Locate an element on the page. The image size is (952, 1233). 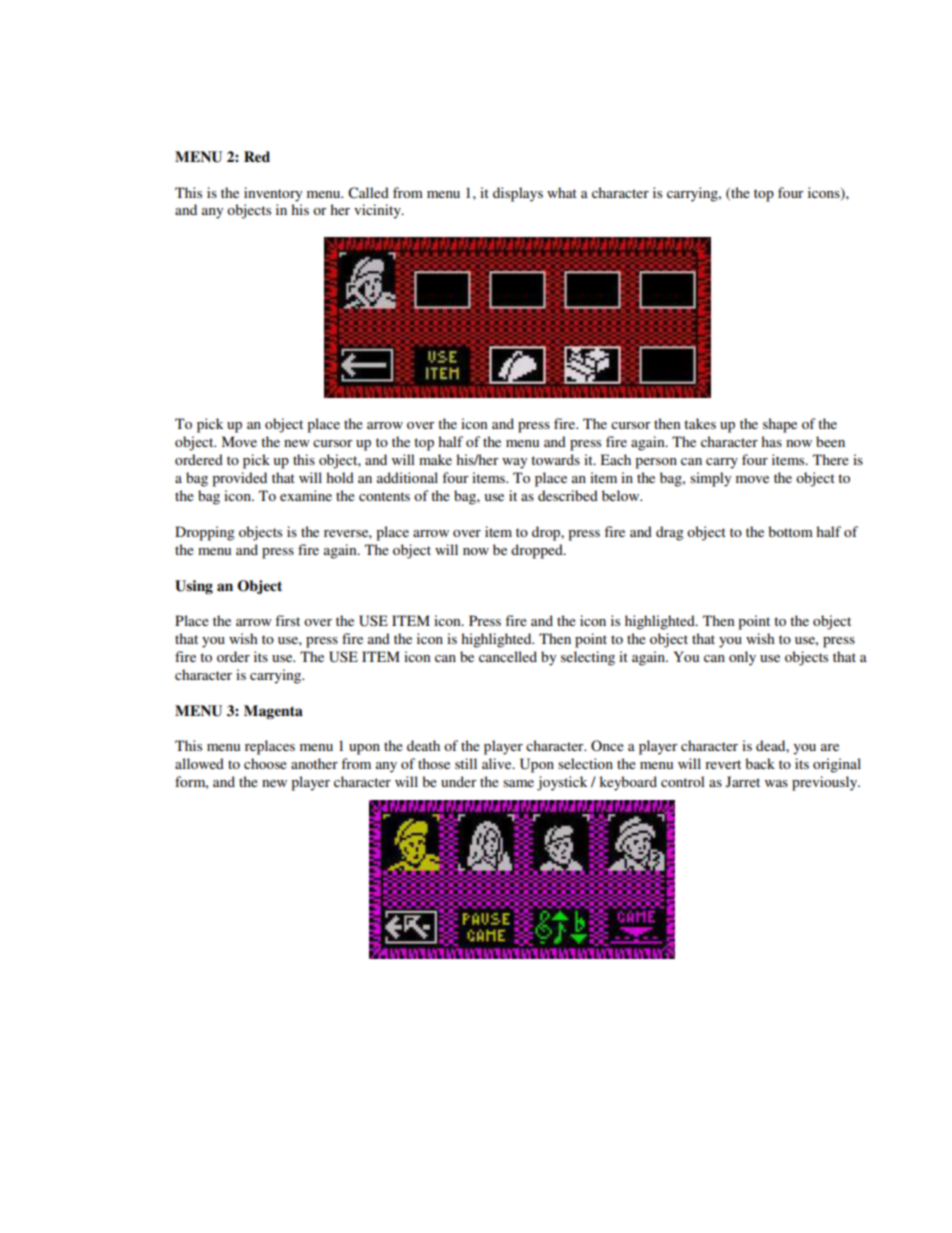
inventory is located at coordinates (273, 194).
